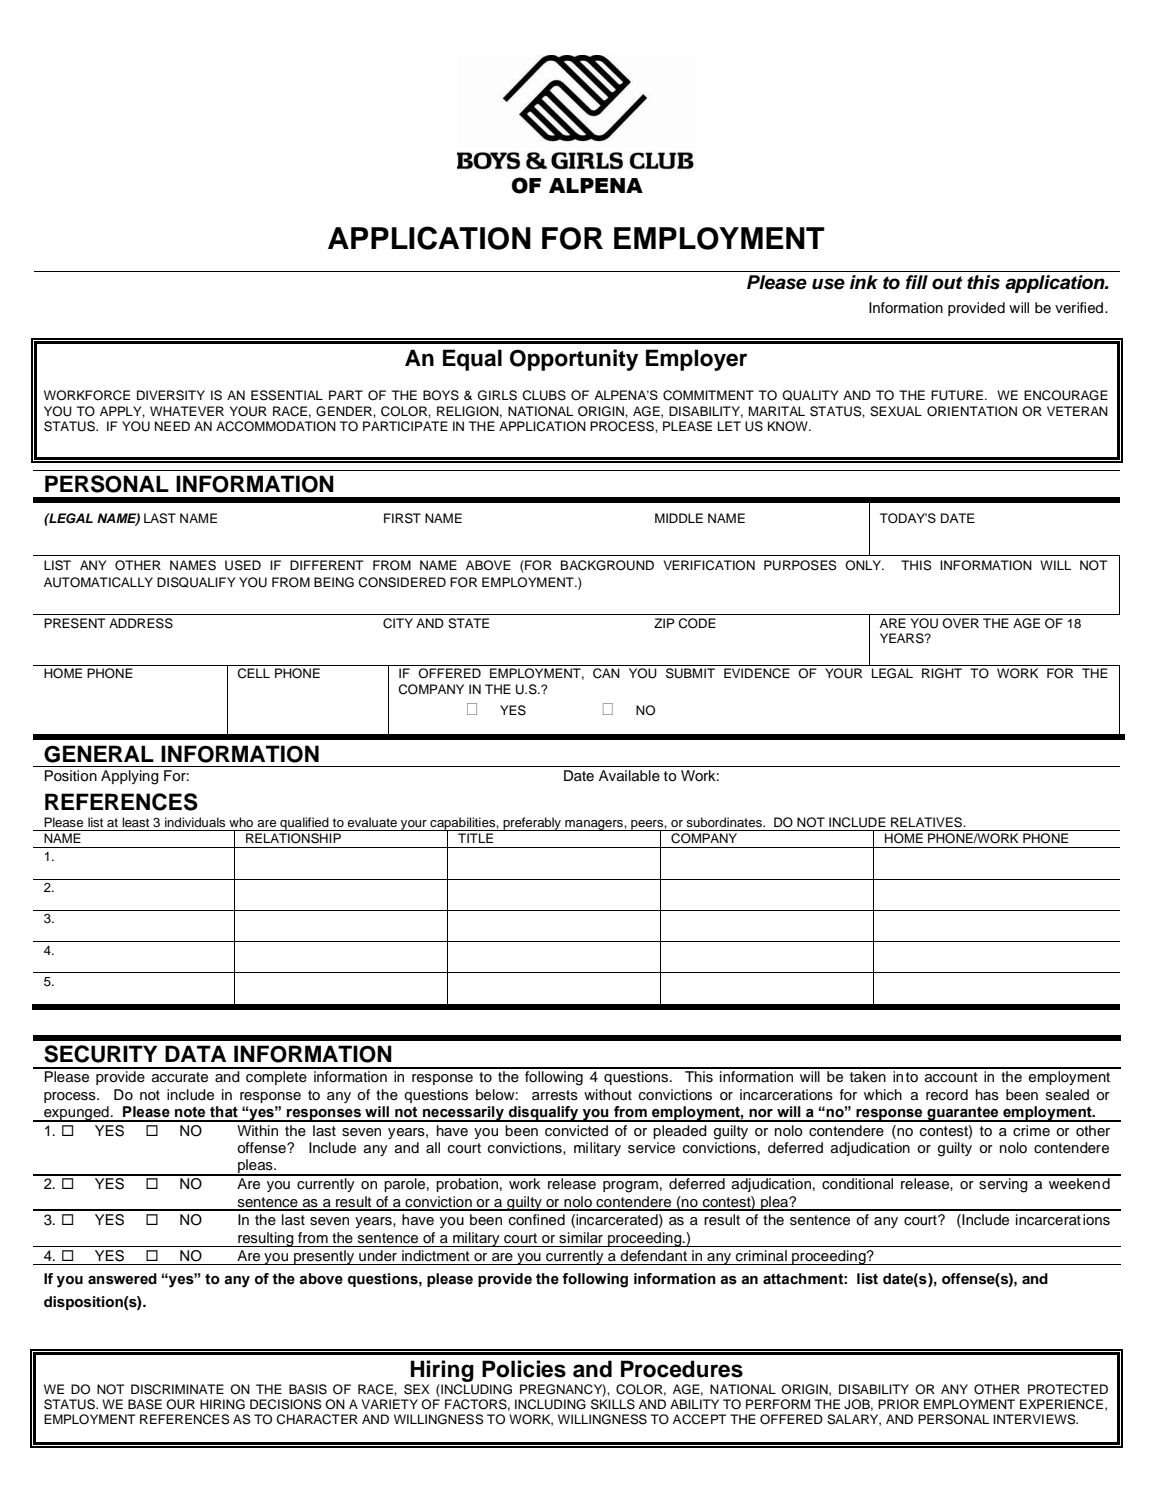 Image resolution: width=1153 pixels, height=1492 pixels. Describe the element at coordinates (574, 360) in the screenshot. I see `Opportunity` at that location.
